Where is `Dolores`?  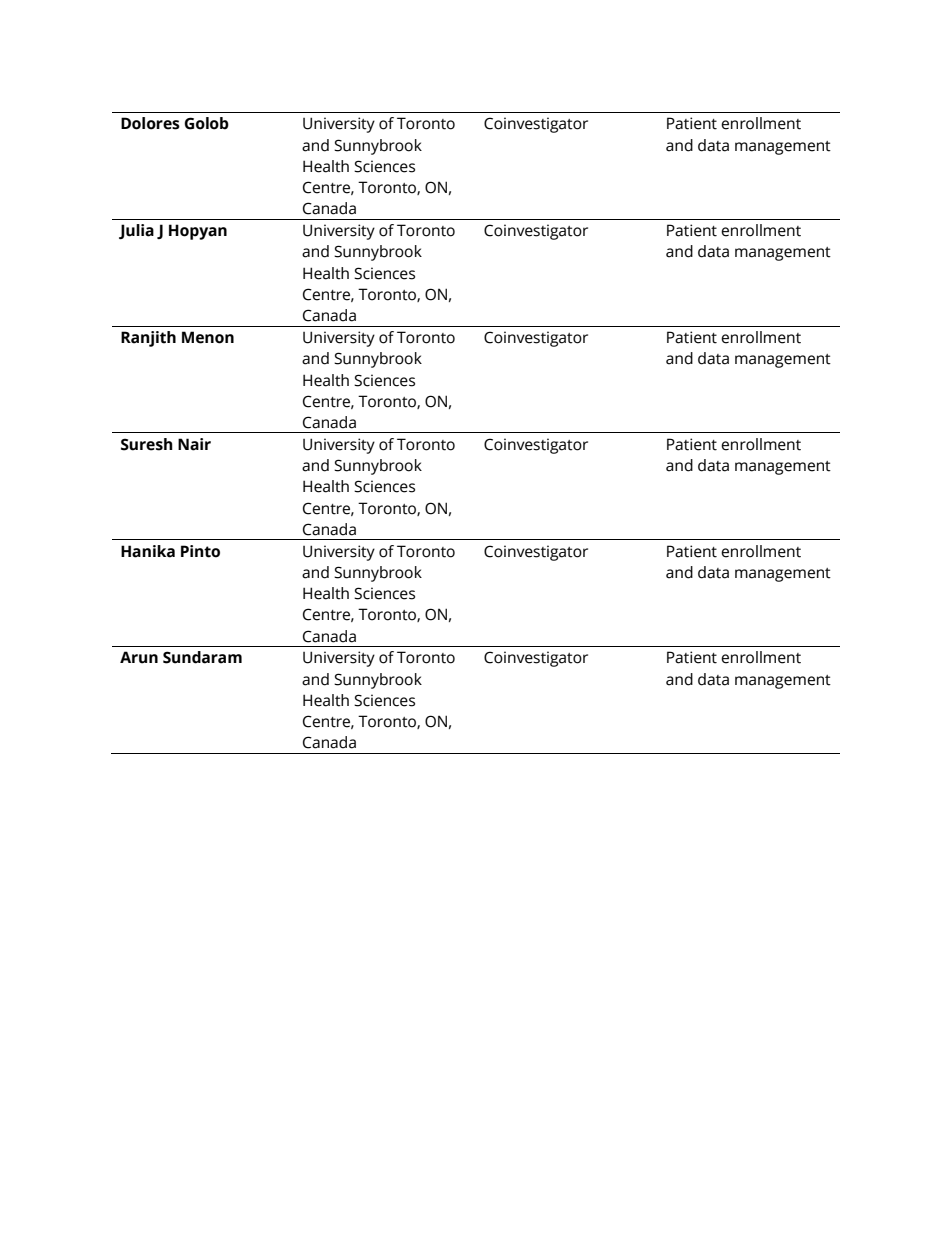
Dolores is located at coordinates (150, 123).
